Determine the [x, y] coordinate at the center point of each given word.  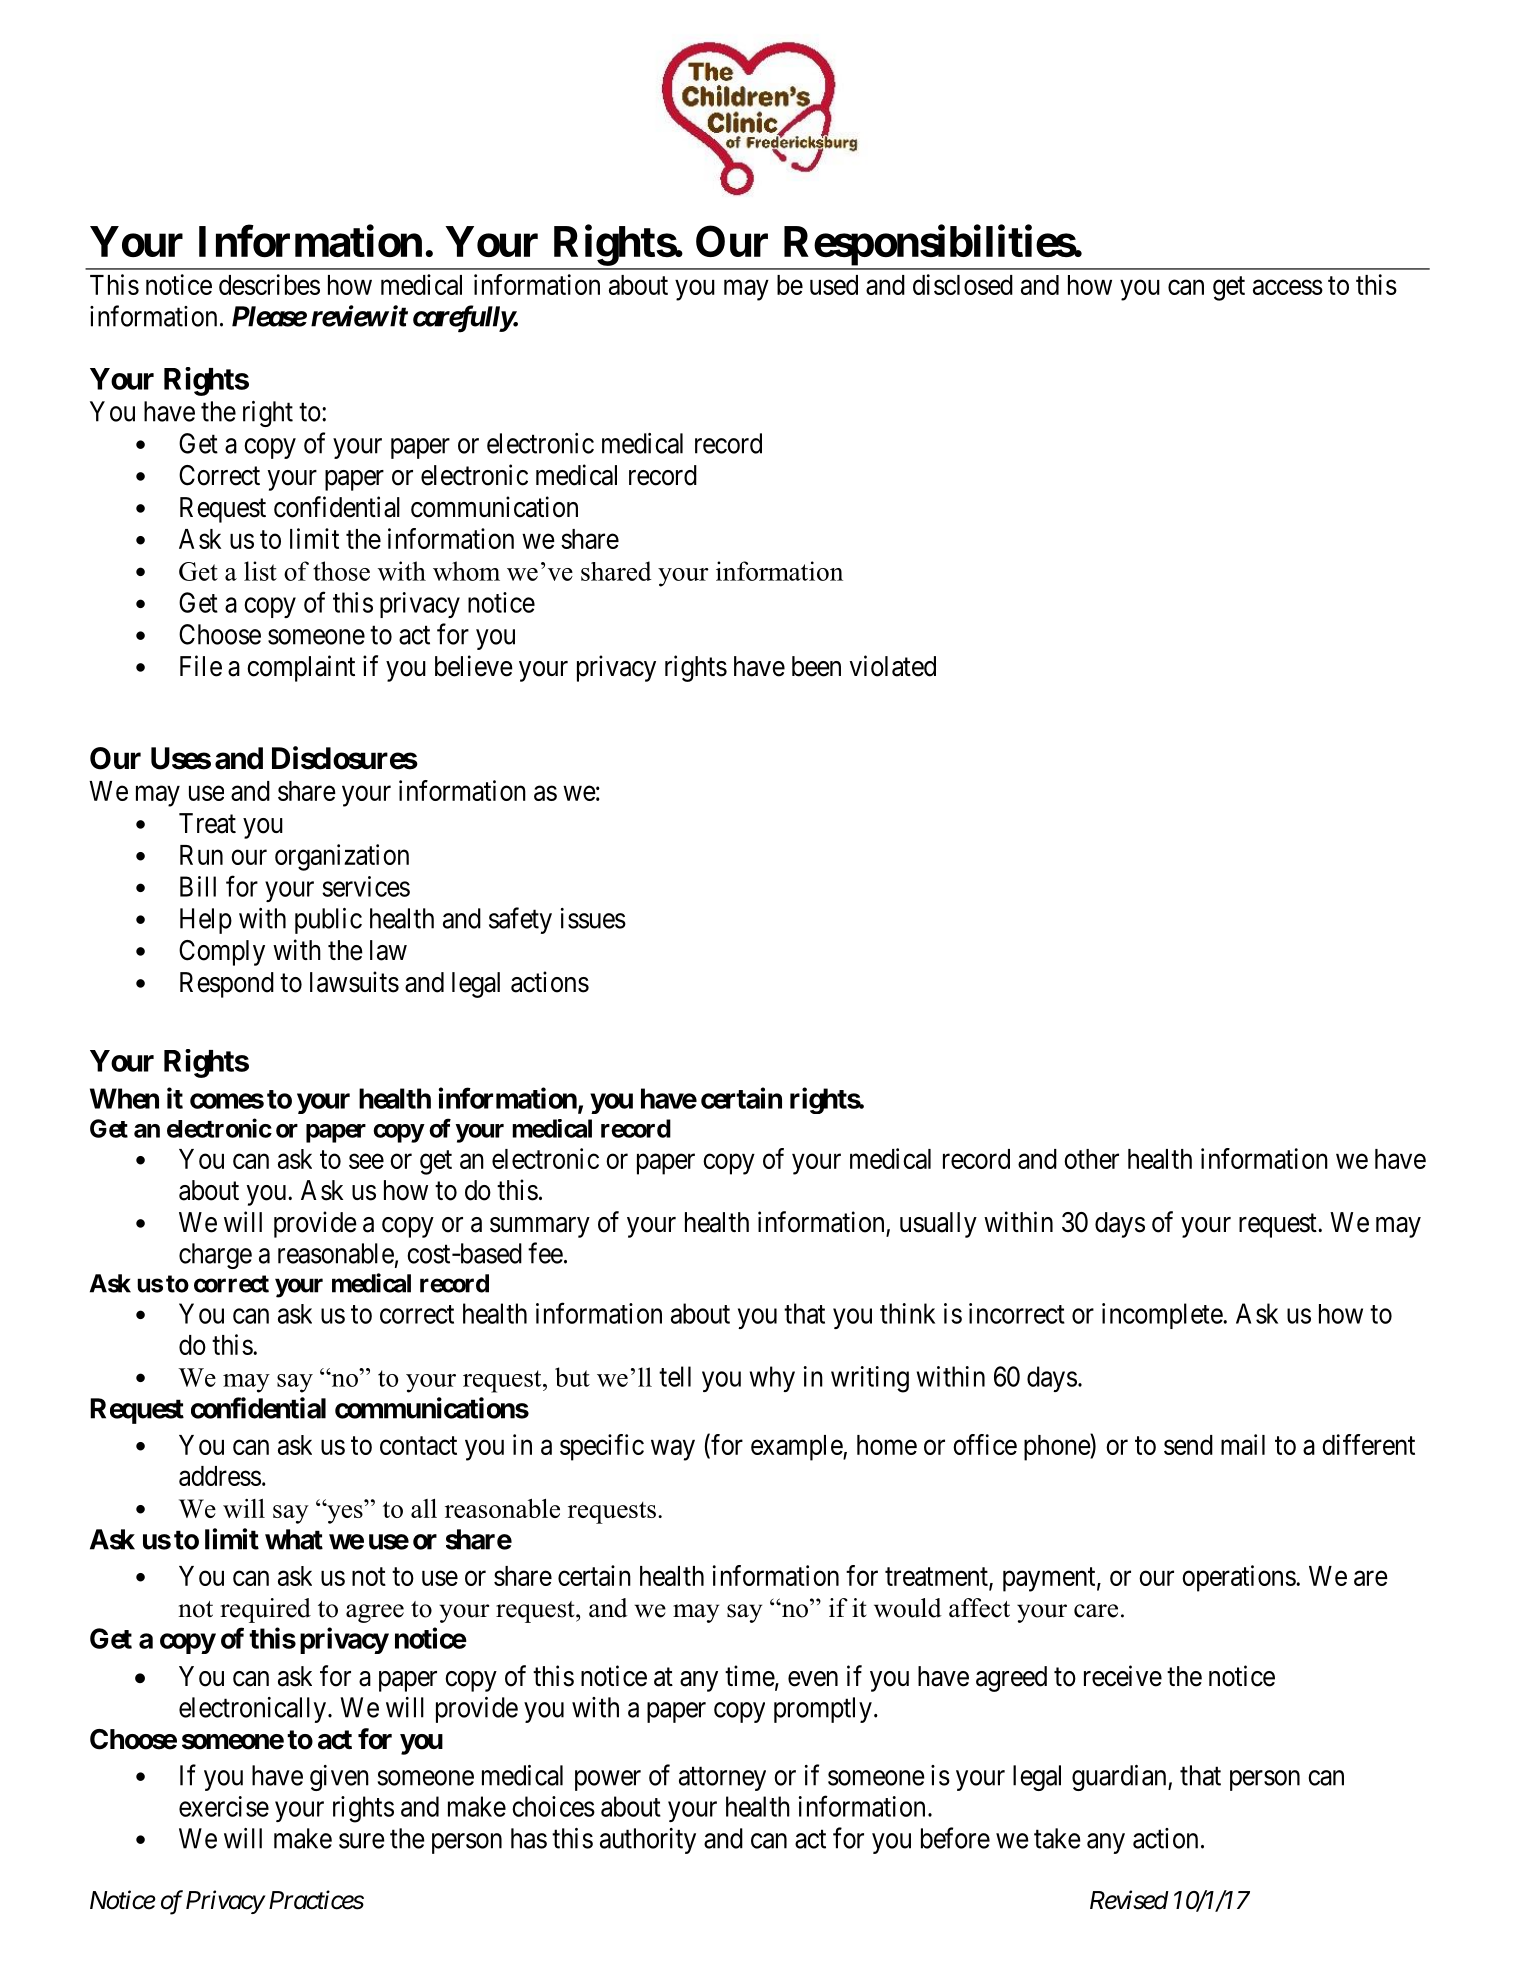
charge [215, 1256]
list [260, 571]
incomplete [1163, 1316]
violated [893, 666]
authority [648, 1841]
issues [593, 918]
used [834, 285]
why [772, 1379]
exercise [224, 1806]
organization [342, 857]
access [1288, 287]
